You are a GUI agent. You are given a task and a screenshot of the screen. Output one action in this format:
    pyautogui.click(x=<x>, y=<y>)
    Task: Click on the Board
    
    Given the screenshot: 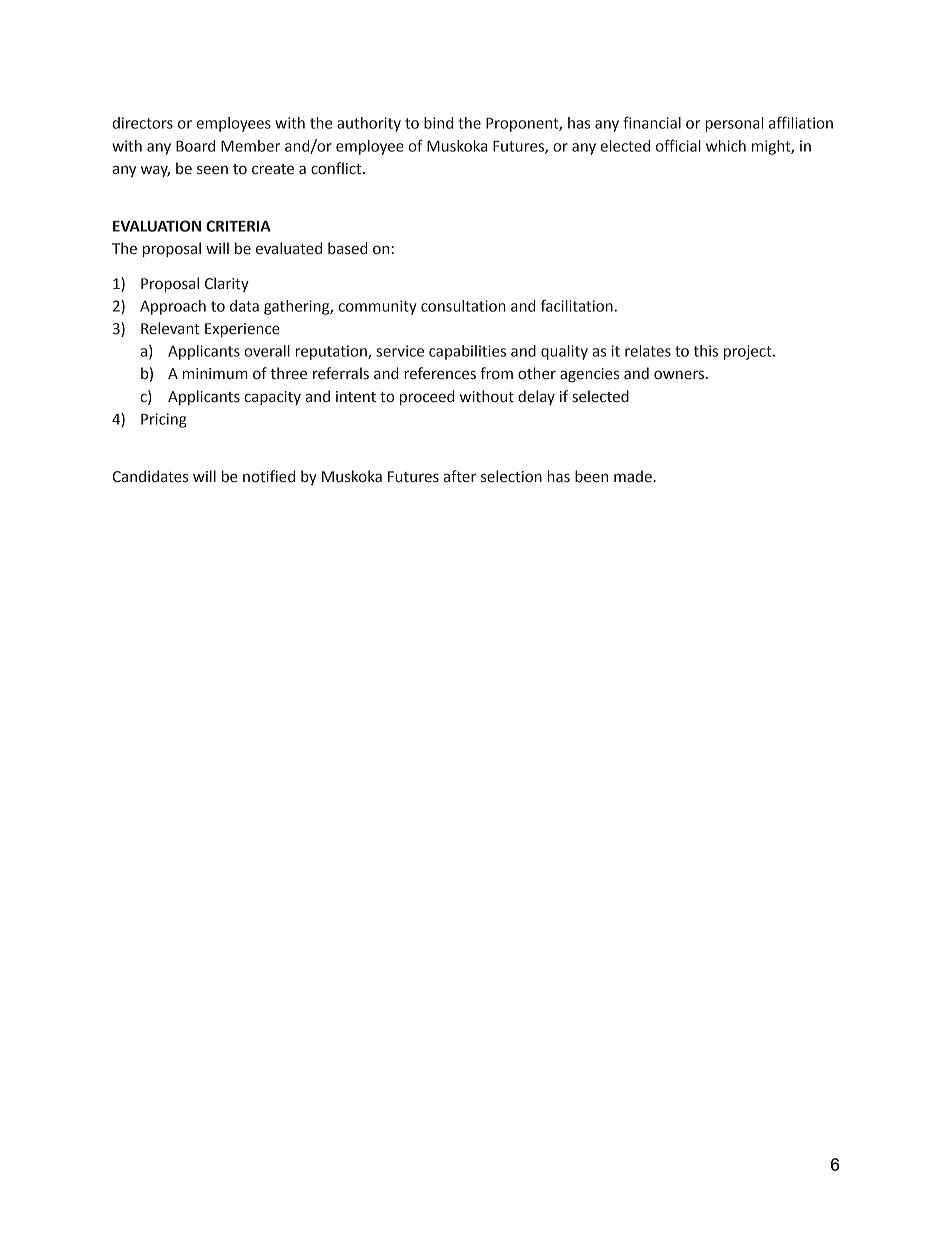 What is the action you would take?
    pyautogui.click(x=195, y=146)
